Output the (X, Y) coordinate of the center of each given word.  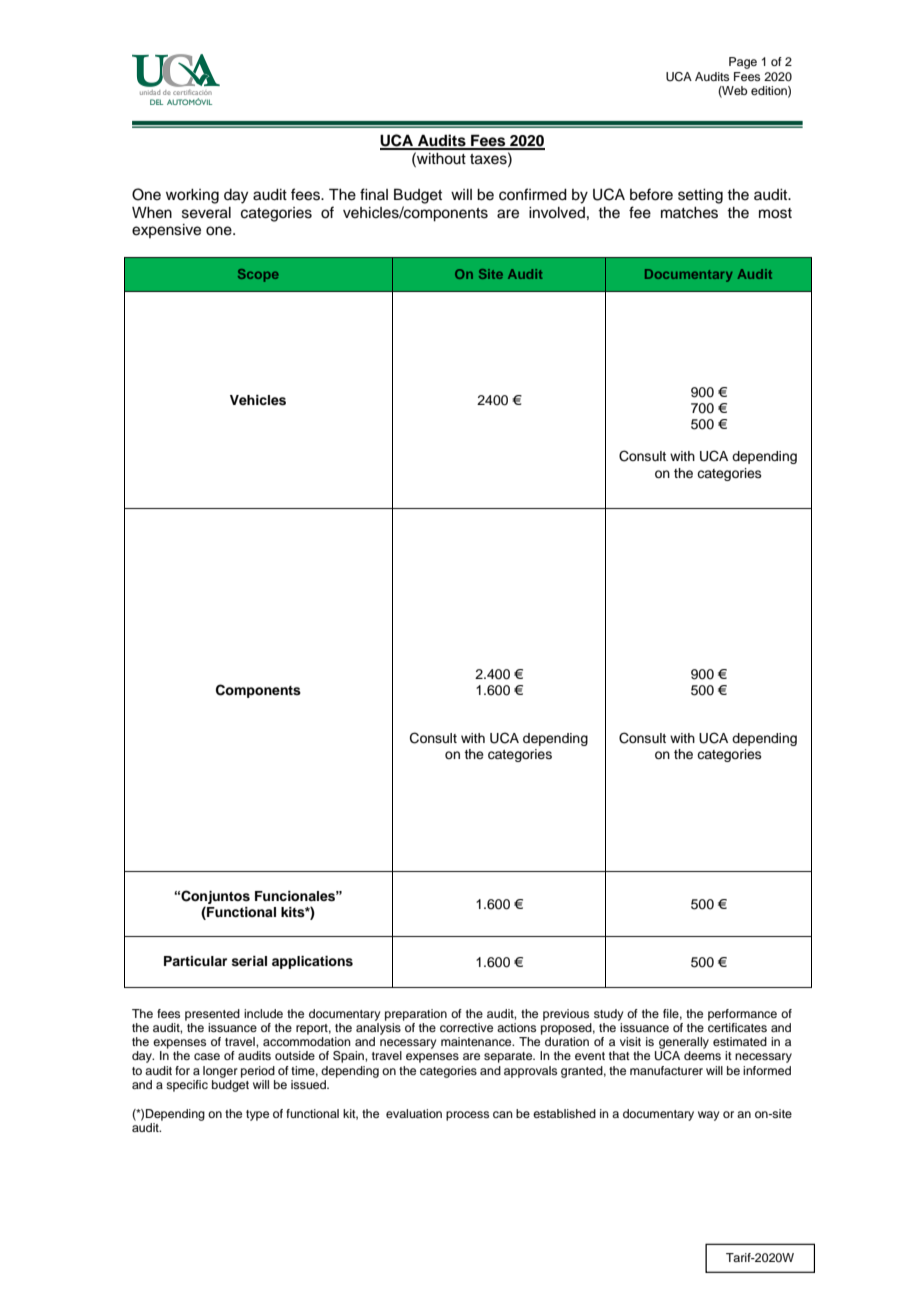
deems (702, 1055)
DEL (156, 102)
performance (742, 1015)
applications (312, 962)
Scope (258, 275)
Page (743, 63)
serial (249, 961)
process (467, 1116)
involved (557, 213)
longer (220, 1072)
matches (689, 213)
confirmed (533, 194)
